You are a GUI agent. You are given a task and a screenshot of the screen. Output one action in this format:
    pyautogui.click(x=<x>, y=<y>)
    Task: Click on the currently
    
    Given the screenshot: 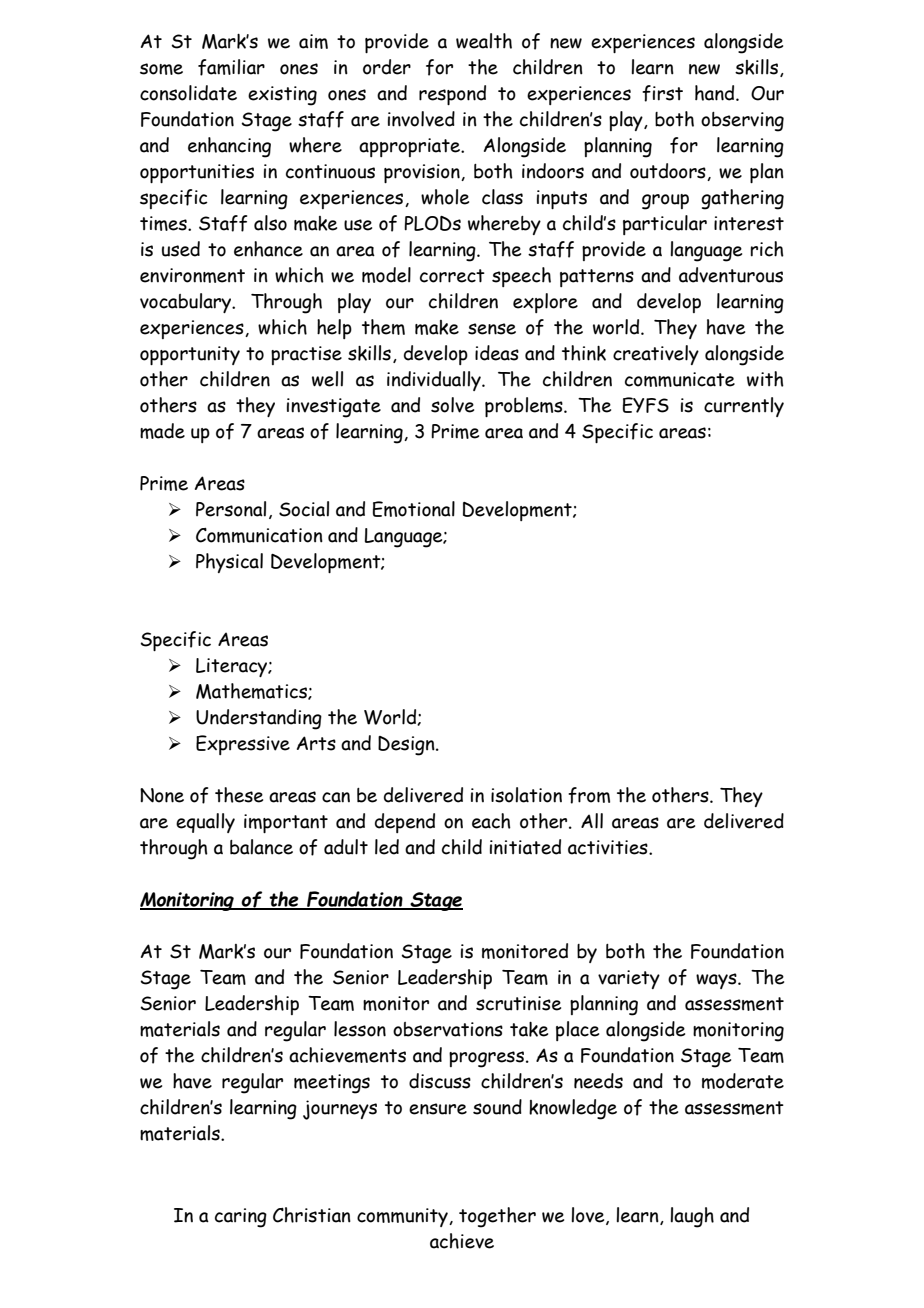 What is the action you would take?
    pyautogui.click(x=744, y=407)
